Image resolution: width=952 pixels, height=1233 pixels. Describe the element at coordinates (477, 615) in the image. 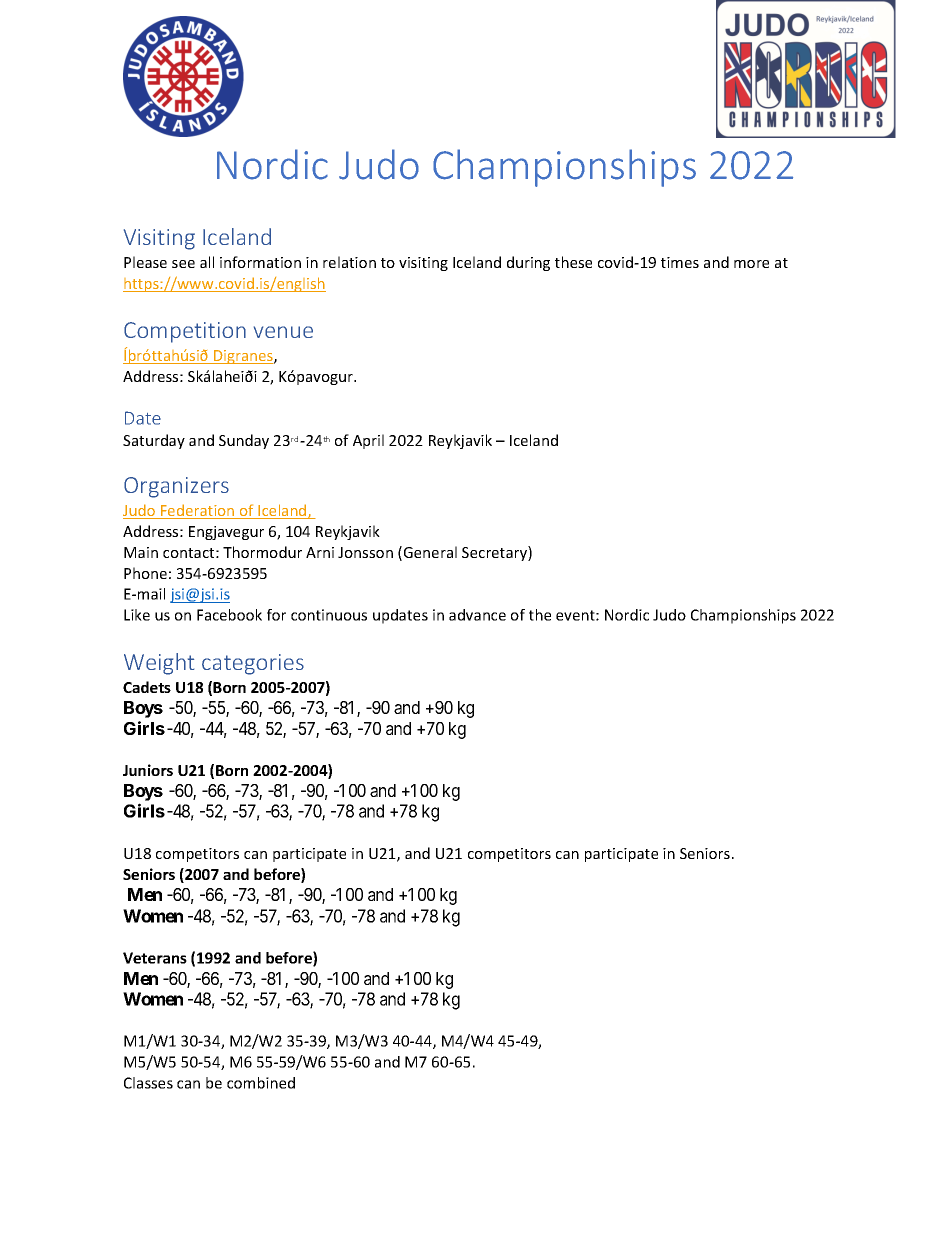

I see `advance` at that location.
